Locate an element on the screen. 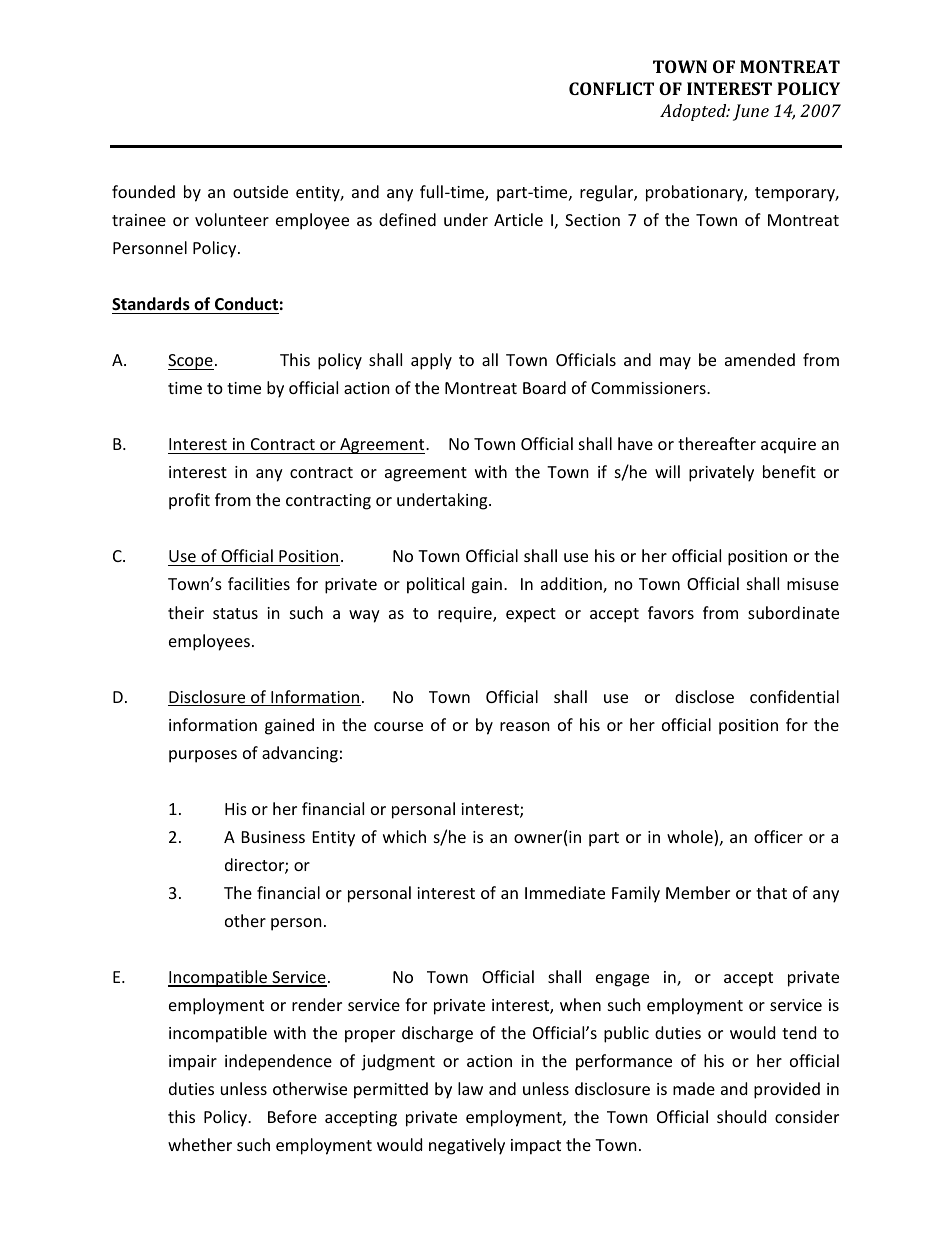 This screenshot has width=952, height=1233. June is located at coordinates (751, 112).
